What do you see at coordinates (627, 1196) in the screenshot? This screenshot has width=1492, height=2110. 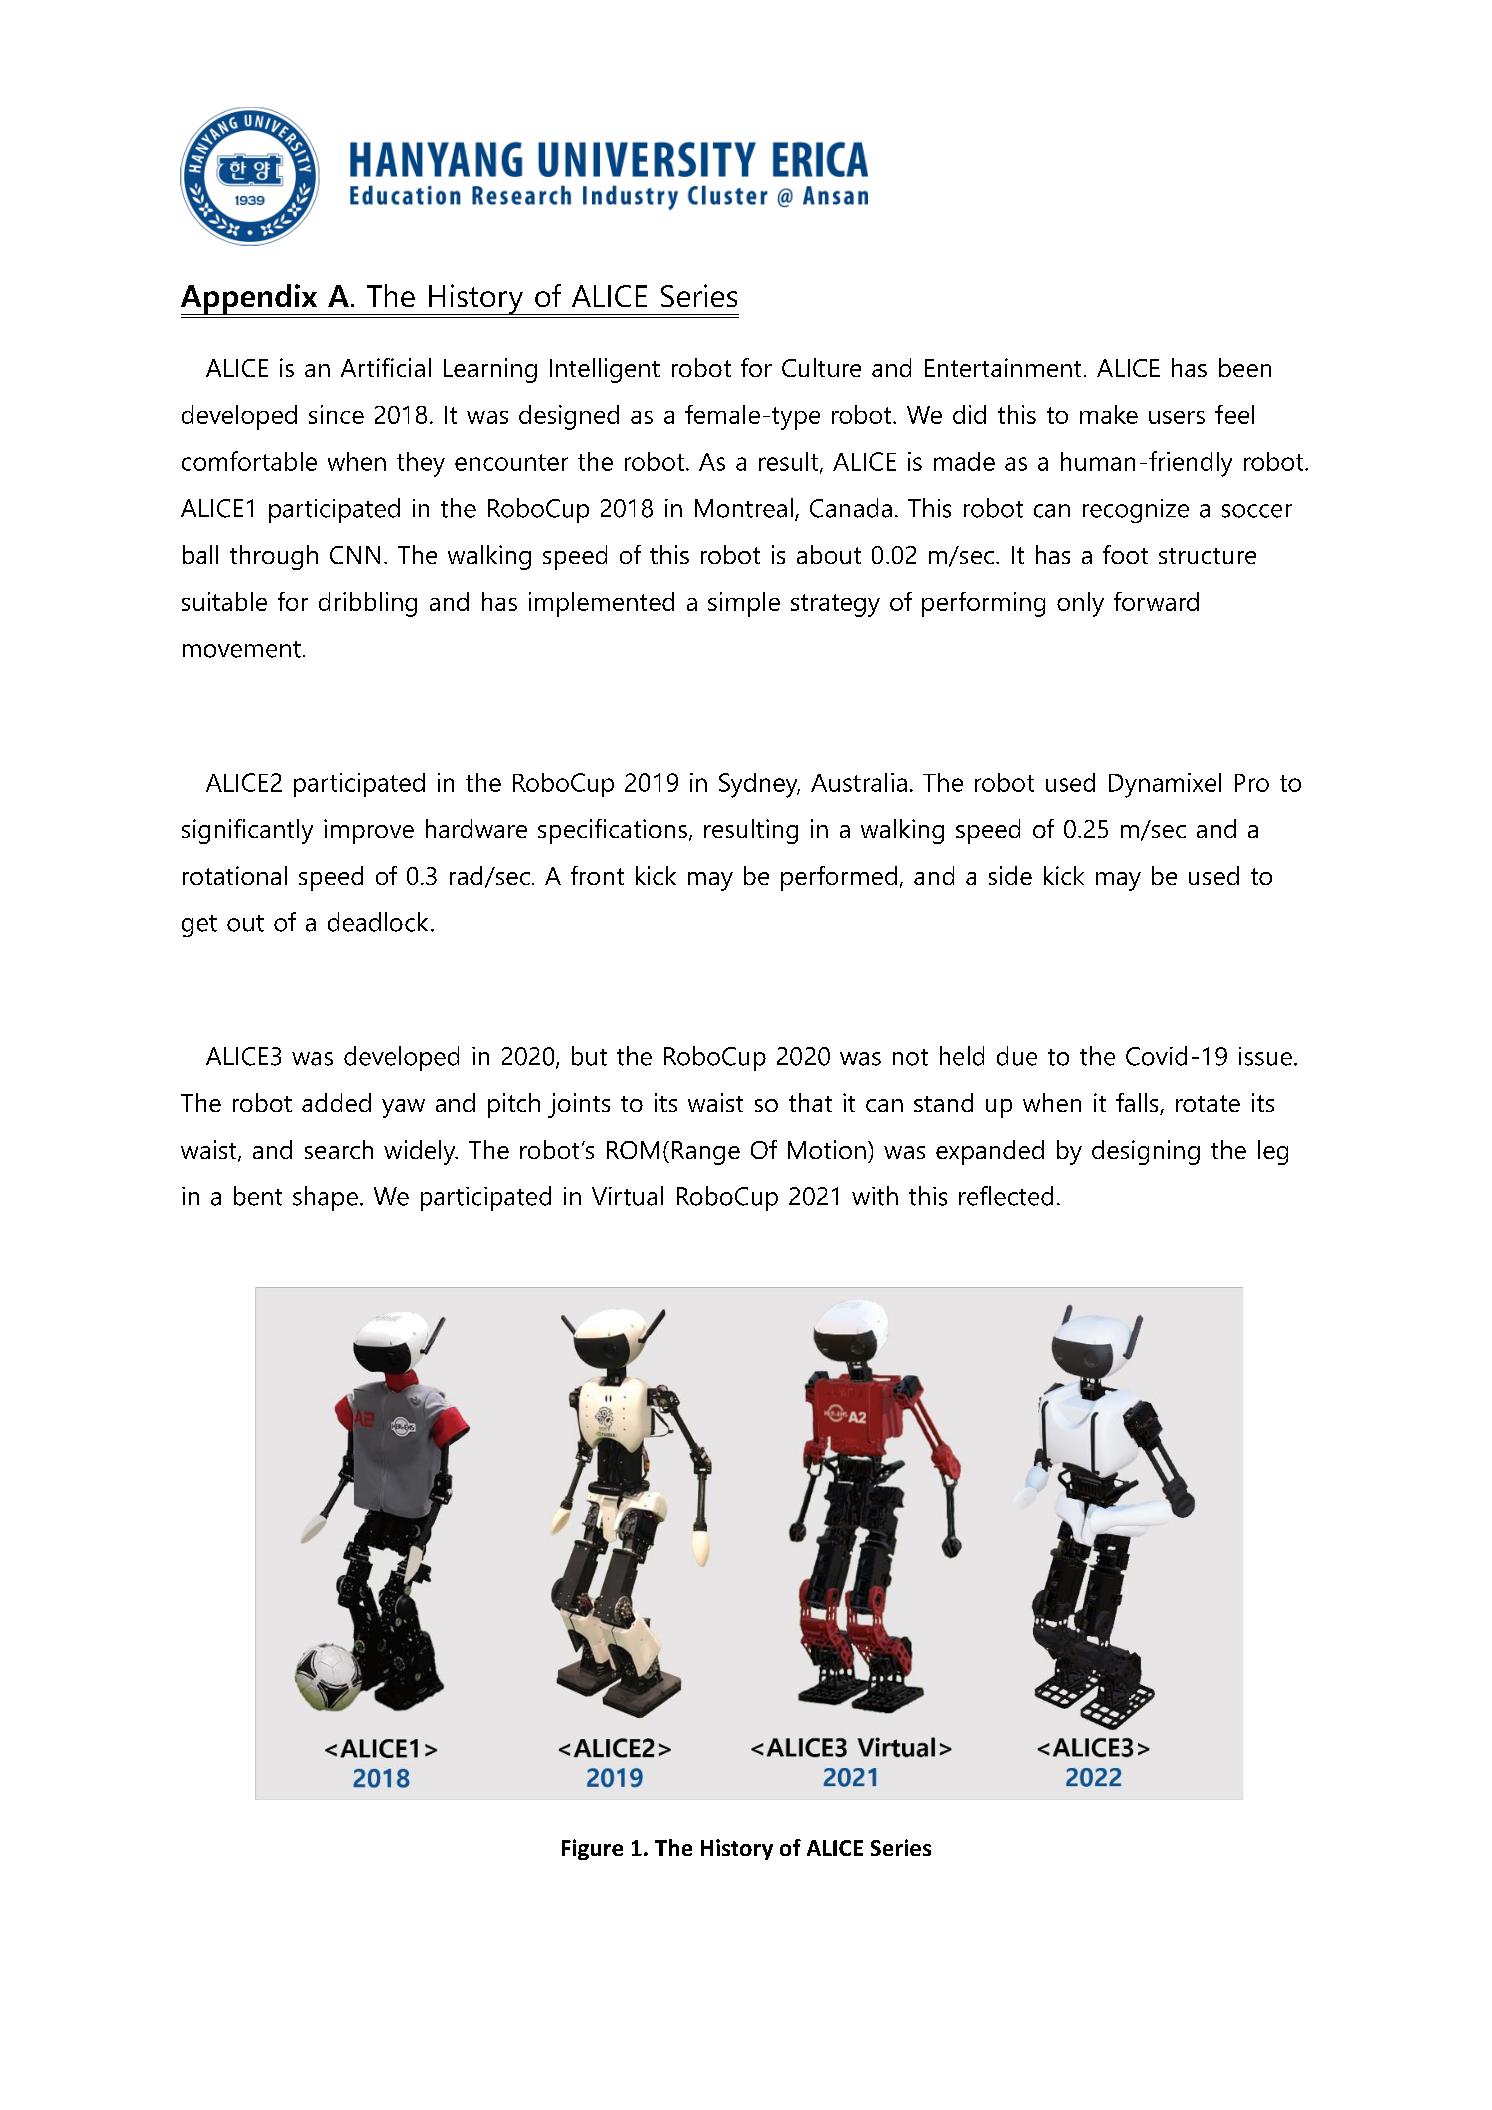 I see `Virtual` at bounding box center [627, 1196].
